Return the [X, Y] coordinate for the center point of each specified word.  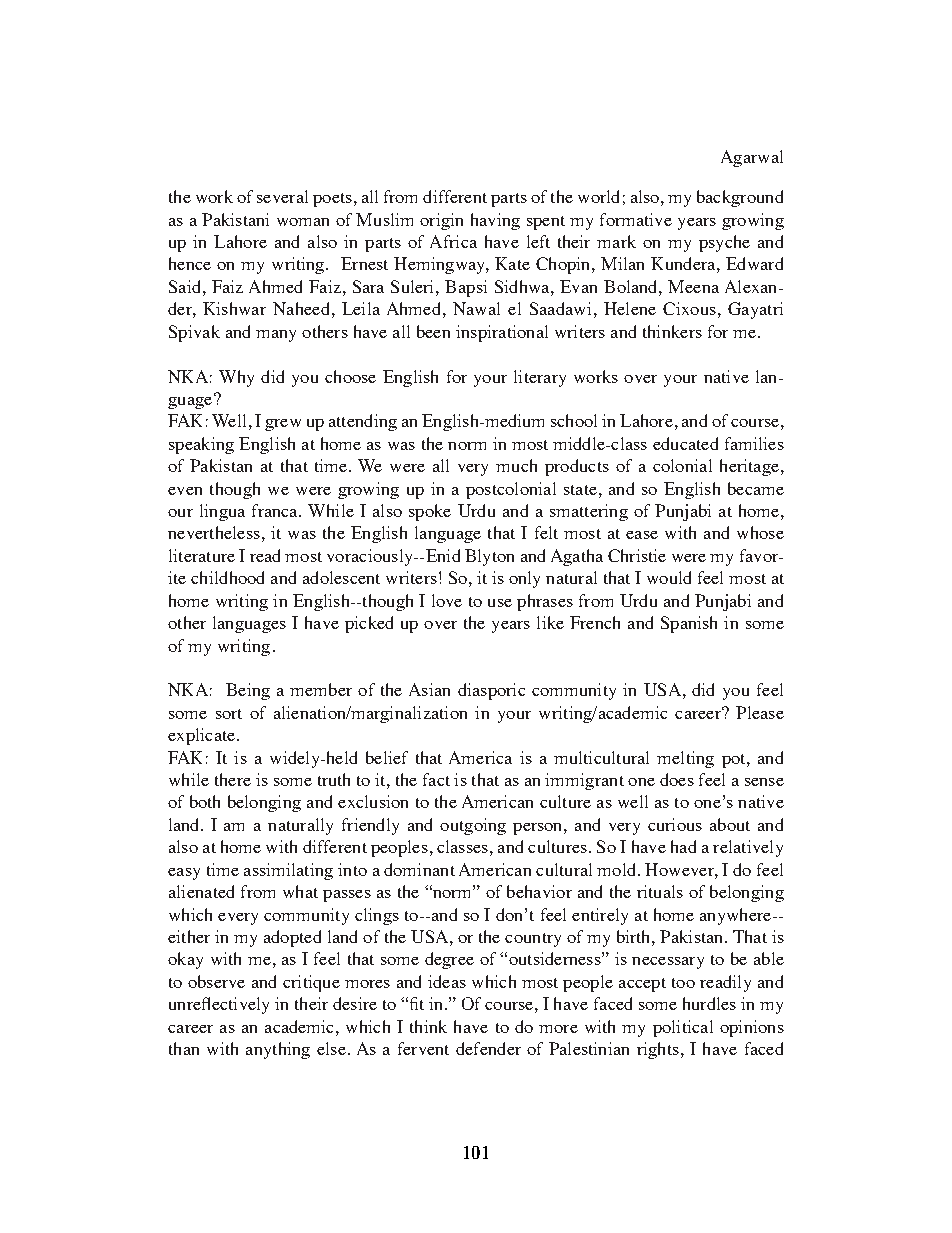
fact [436, 779]
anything [278, 1050]
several [282, 196]
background [740, 198]
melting [685, 759]
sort [229, 714]
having [495, 221]
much [516, 465]
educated [685, 443]
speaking [201, 445]
